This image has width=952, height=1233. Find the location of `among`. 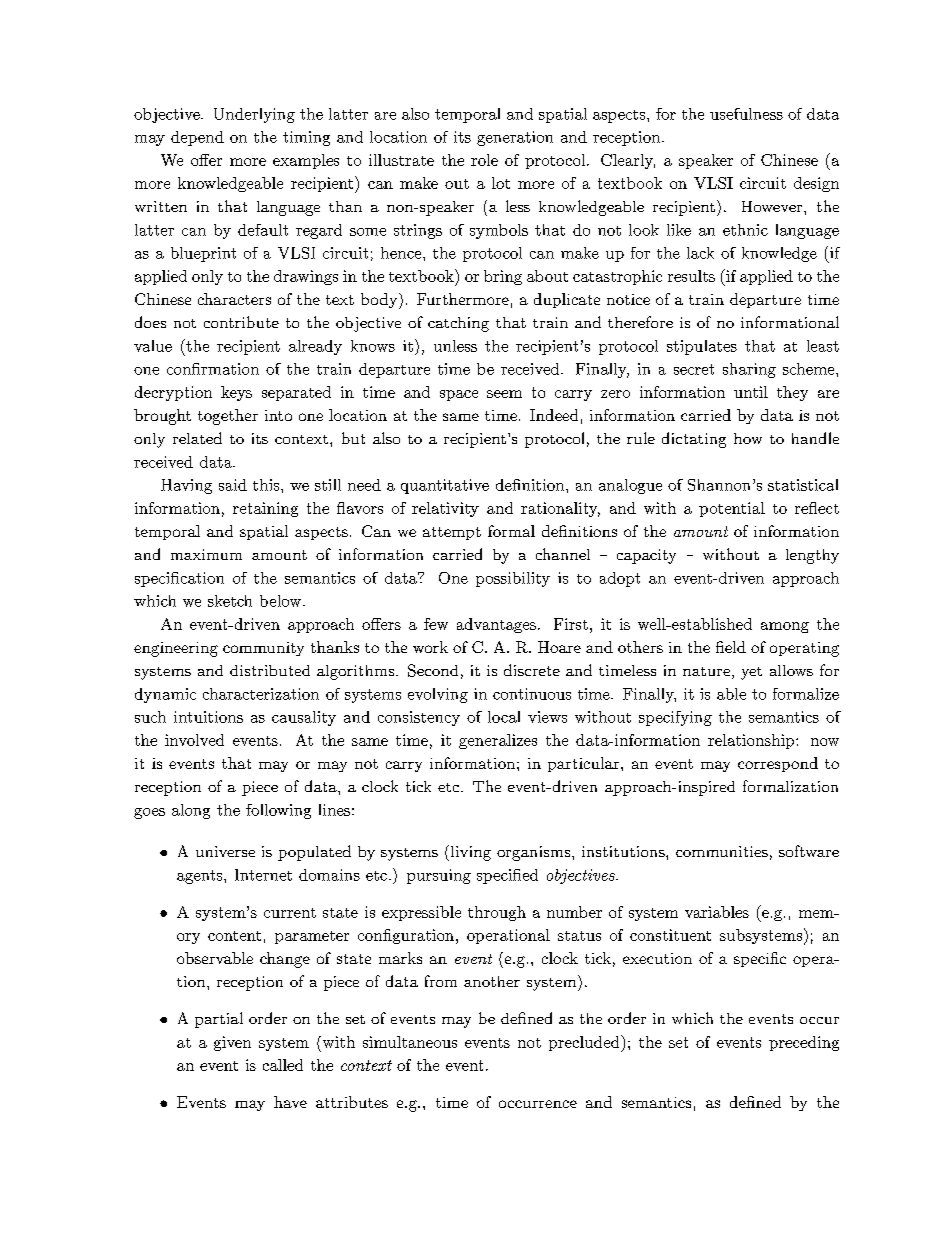

among is located at coordinates (785, 627).
